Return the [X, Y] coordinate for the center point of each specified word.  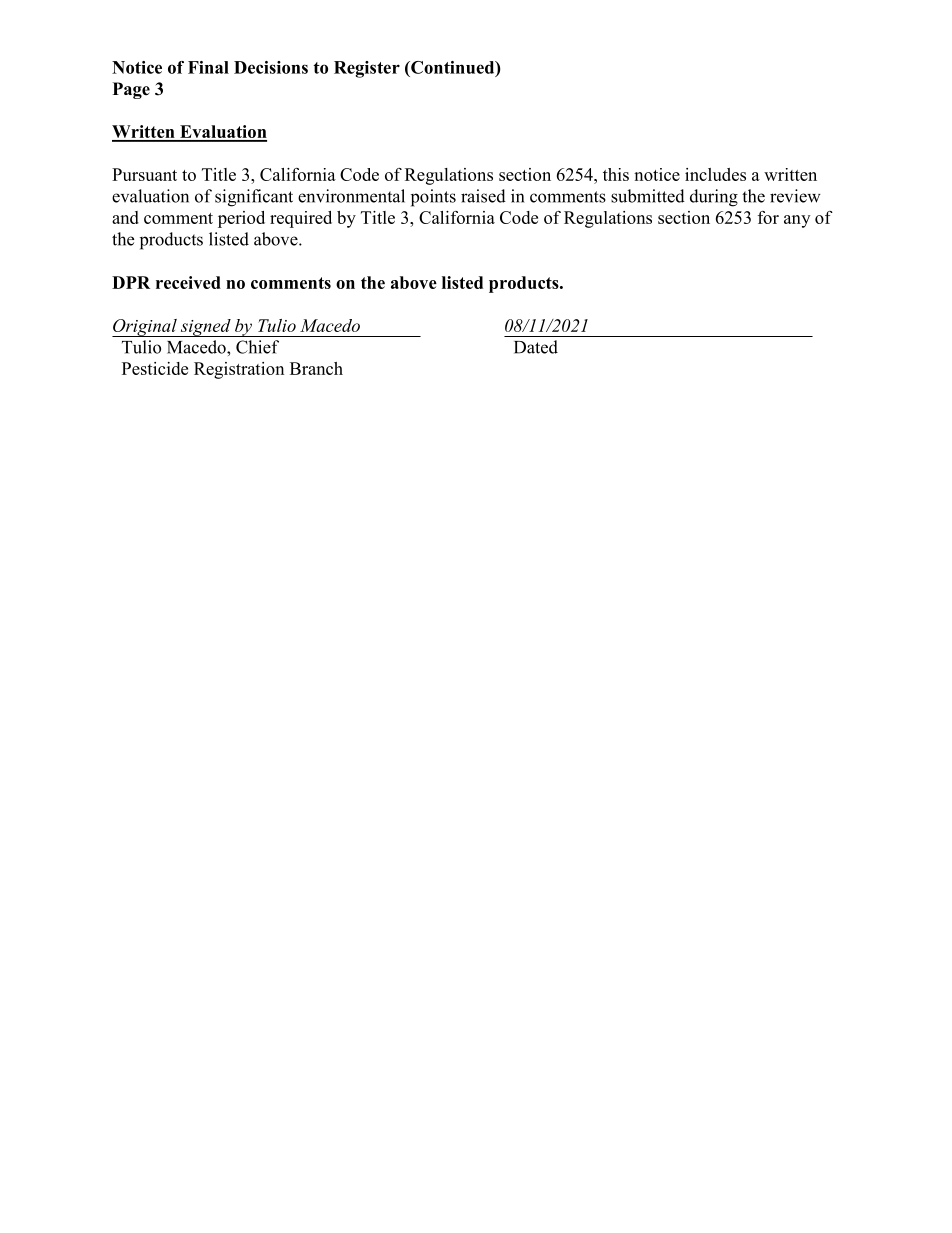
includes [715, 174]
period [241, 219]
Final [208, 67]
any [797, 221]
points [433, 198]
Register [367, 69]
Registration [239, 370]
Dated [536, 347]
